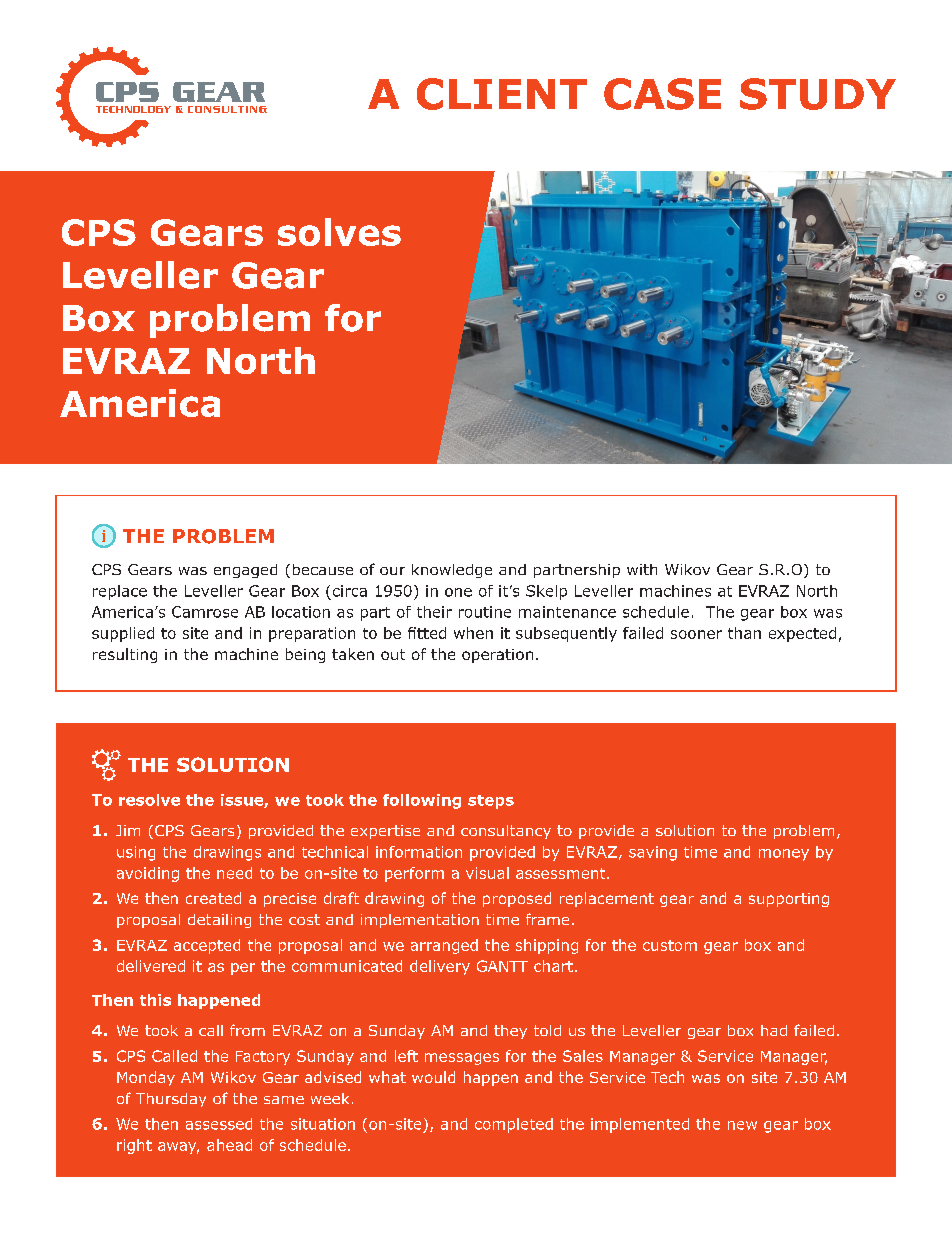 This screenshot has width=952, height=1233. Describe the element at coordinates (662, 94) in the screenshot. I see `CASE` at that location.
